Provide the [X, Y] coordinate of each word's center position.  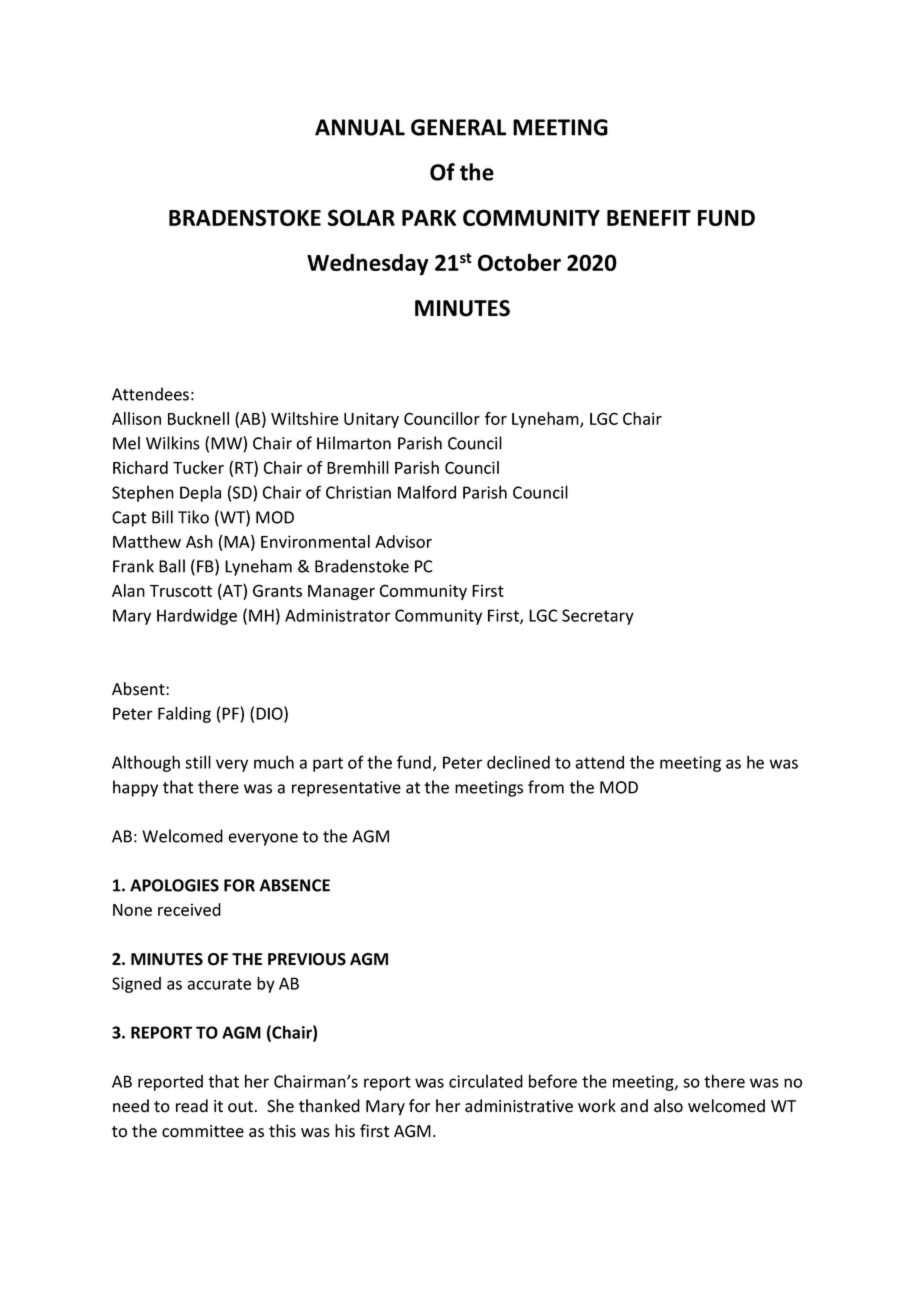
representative [346, 789]
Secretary [598, 617]
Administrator [338, 615]
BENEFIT [649, 218]
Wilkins [173, 443]
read [192, 1106]
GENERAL [458, 127]
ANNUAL [360, 127]
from [546, 787]
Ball [172, 566]
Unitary [371, 420]
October [519, 262]
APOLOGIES [174, 885]
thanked [329, 1106]
